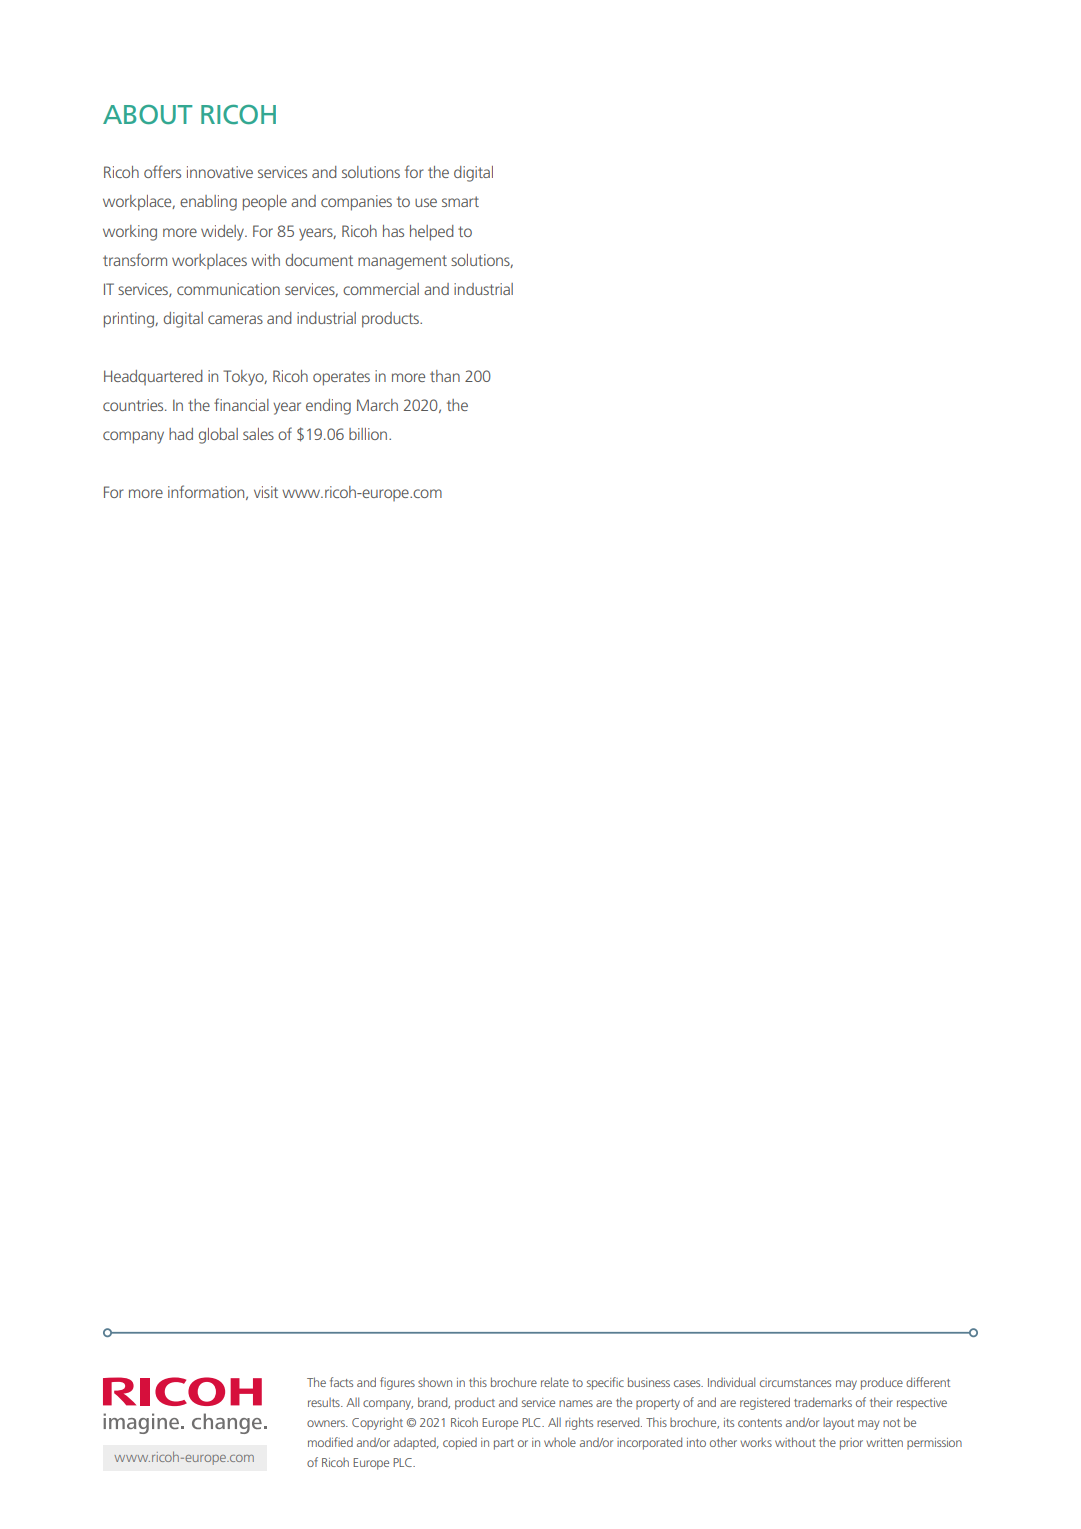 This document has width=1081, height=1529. What do you see at coordinates (445, 376) in the document?
I see `than` at bounding box center [445, 376].
